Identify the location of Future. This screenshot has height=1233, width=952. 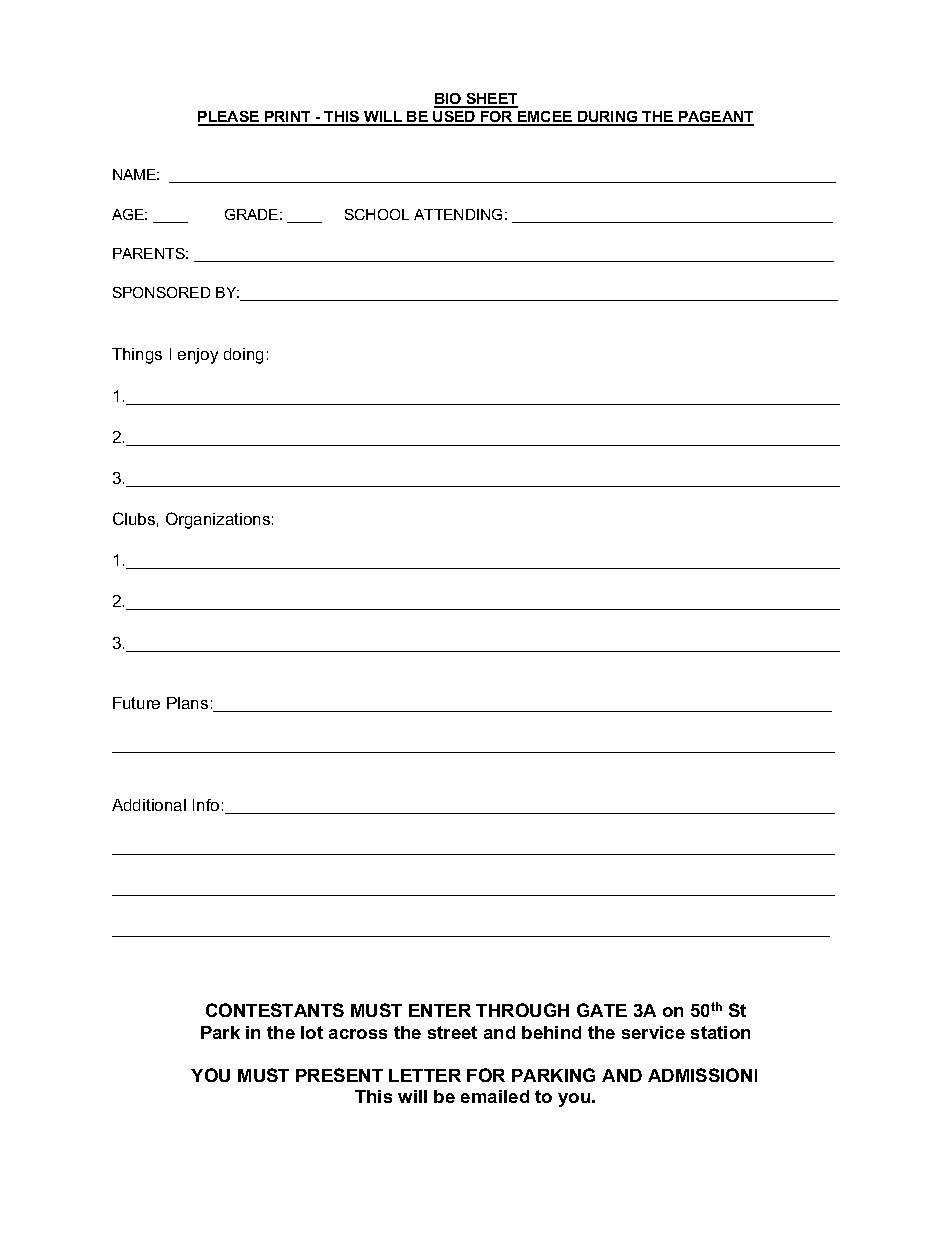
(136, 703).
